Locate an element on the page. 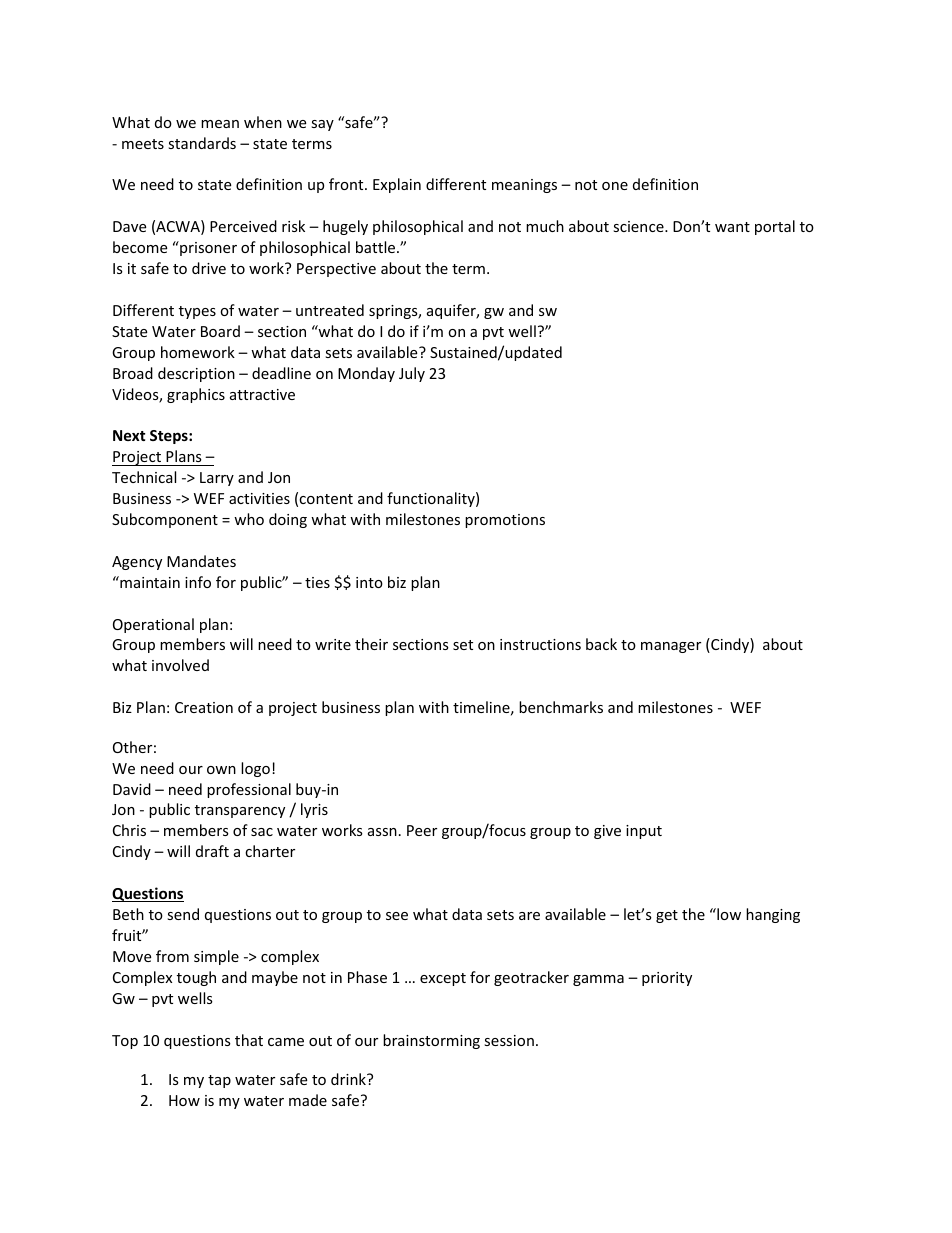 The image size is (952, 1233). brainstorming is located at coordinates (431, 1041).
